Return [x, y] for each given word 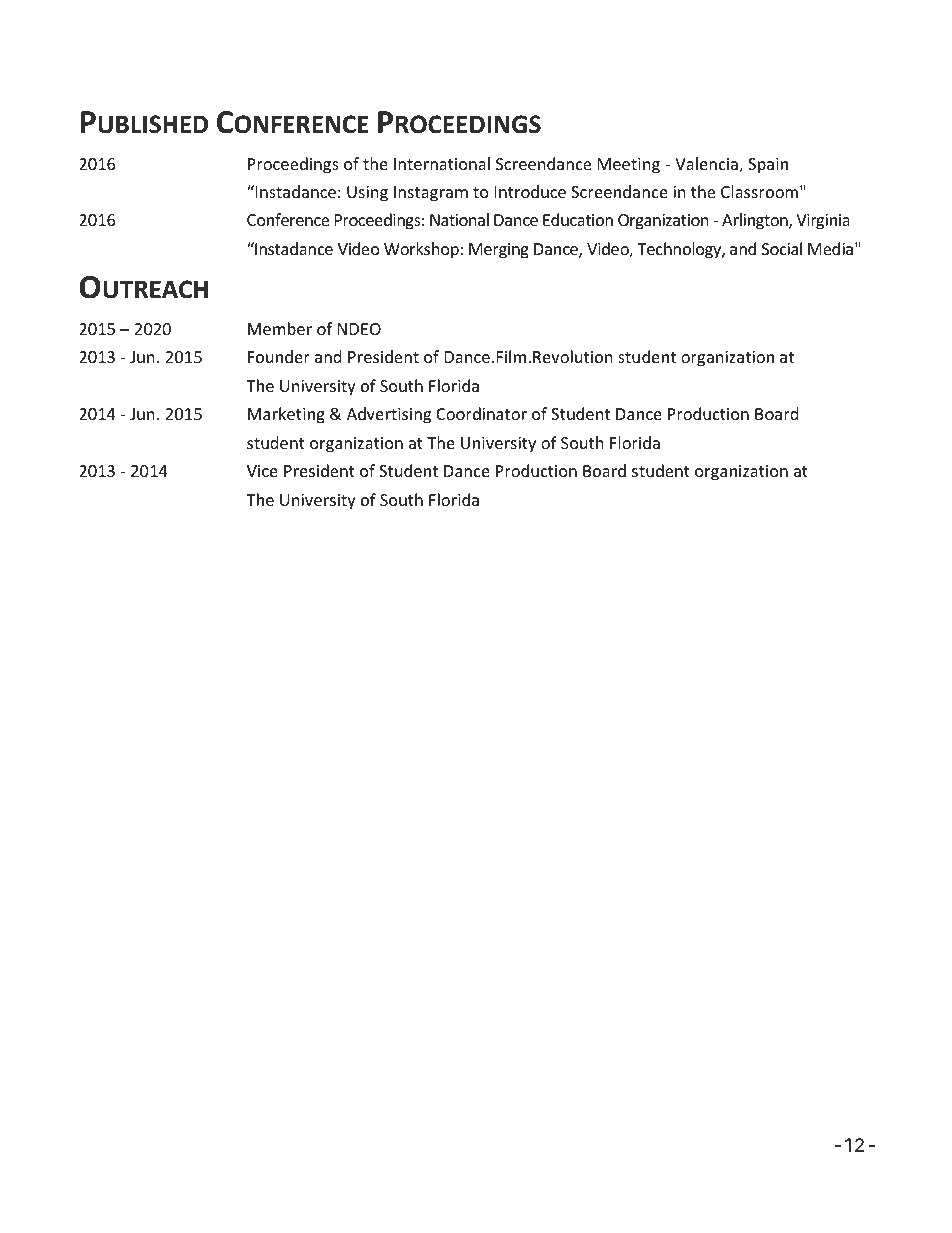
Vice [262, 471]
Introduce [530, 191]
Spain [768, 166]
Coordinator [481, 413]
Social [782, 248]
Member [280, 328]
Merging [499, 251]
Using [367, 194]
